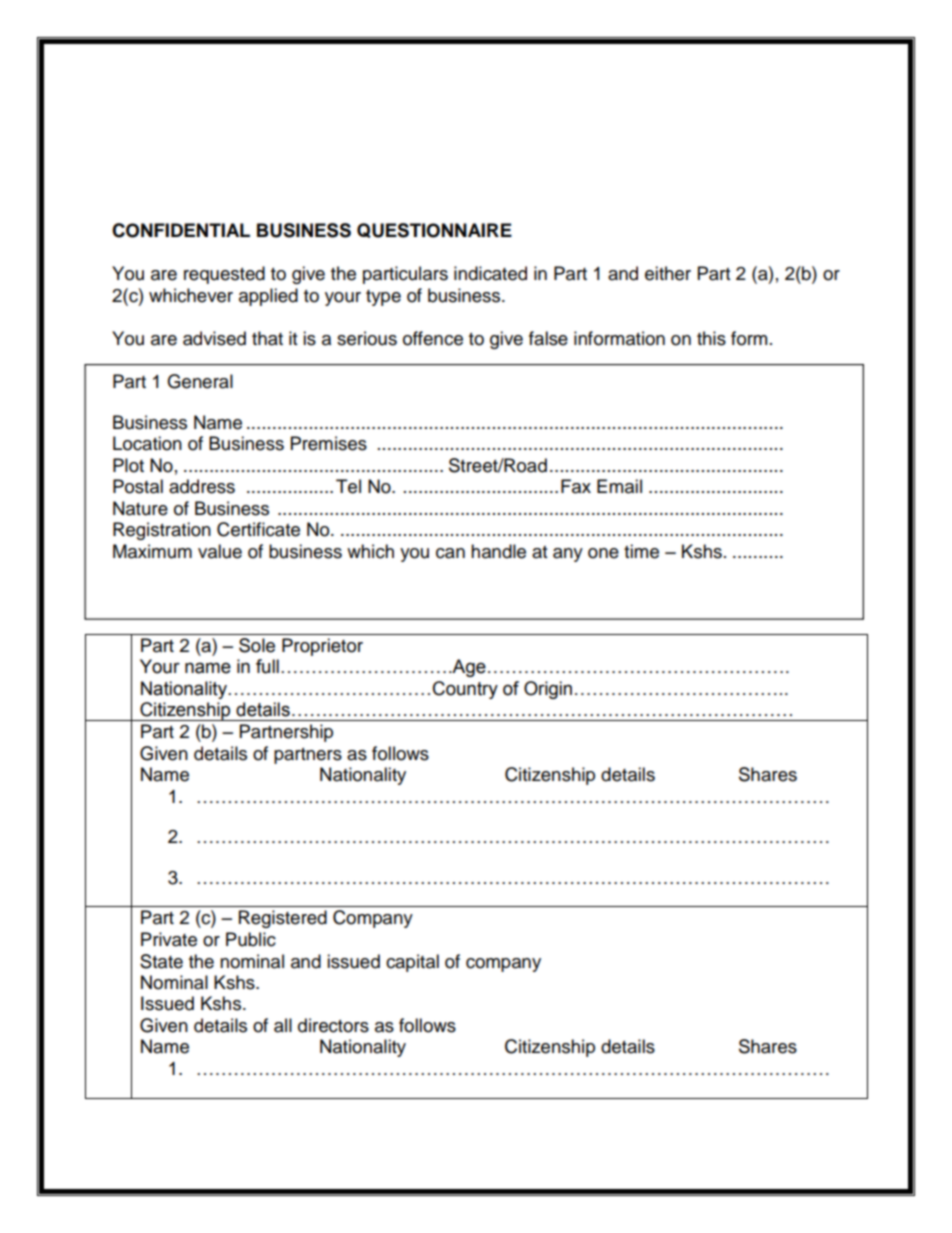  Describe the element at coordinates (450, 553) in the screenshot. I see `can` at that location.
